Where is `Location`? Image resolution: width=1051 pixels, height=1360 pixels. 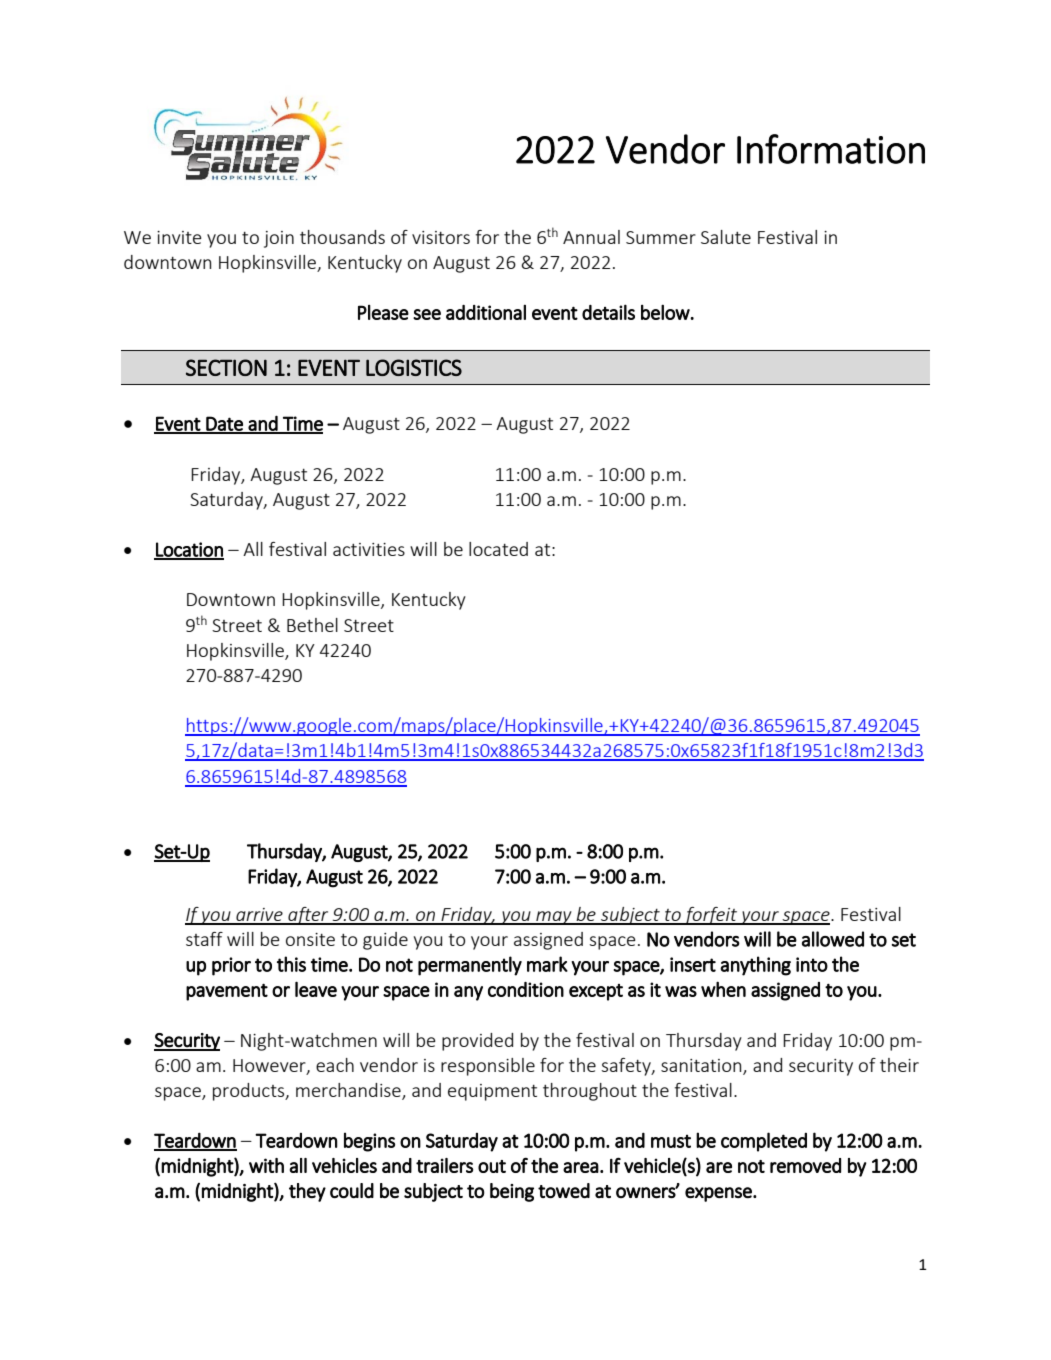 Location is located at coordinates (189, 550).
